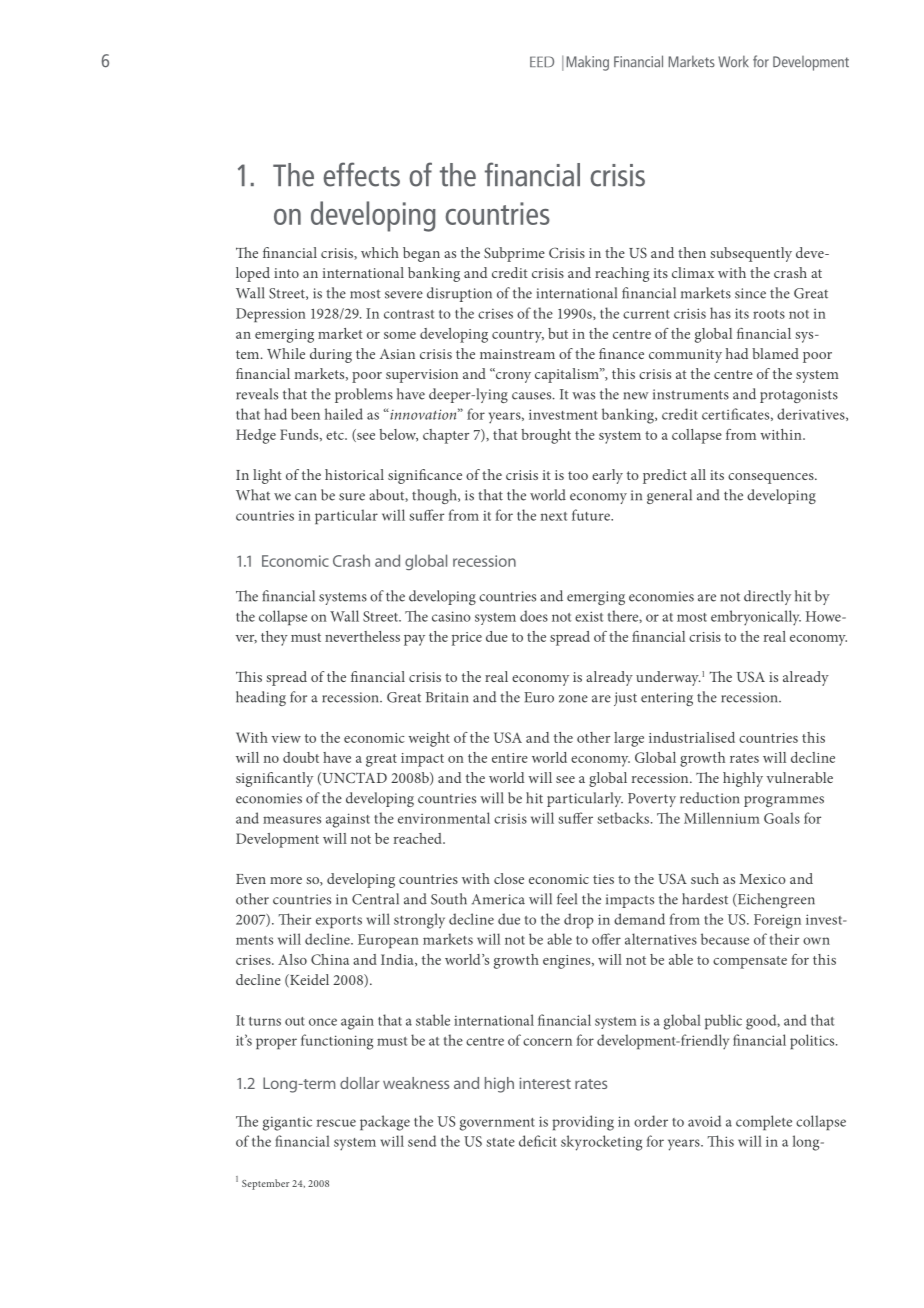  Describe the element at coordinates (336, 1123) in the document. I see `rescue` at that location.
